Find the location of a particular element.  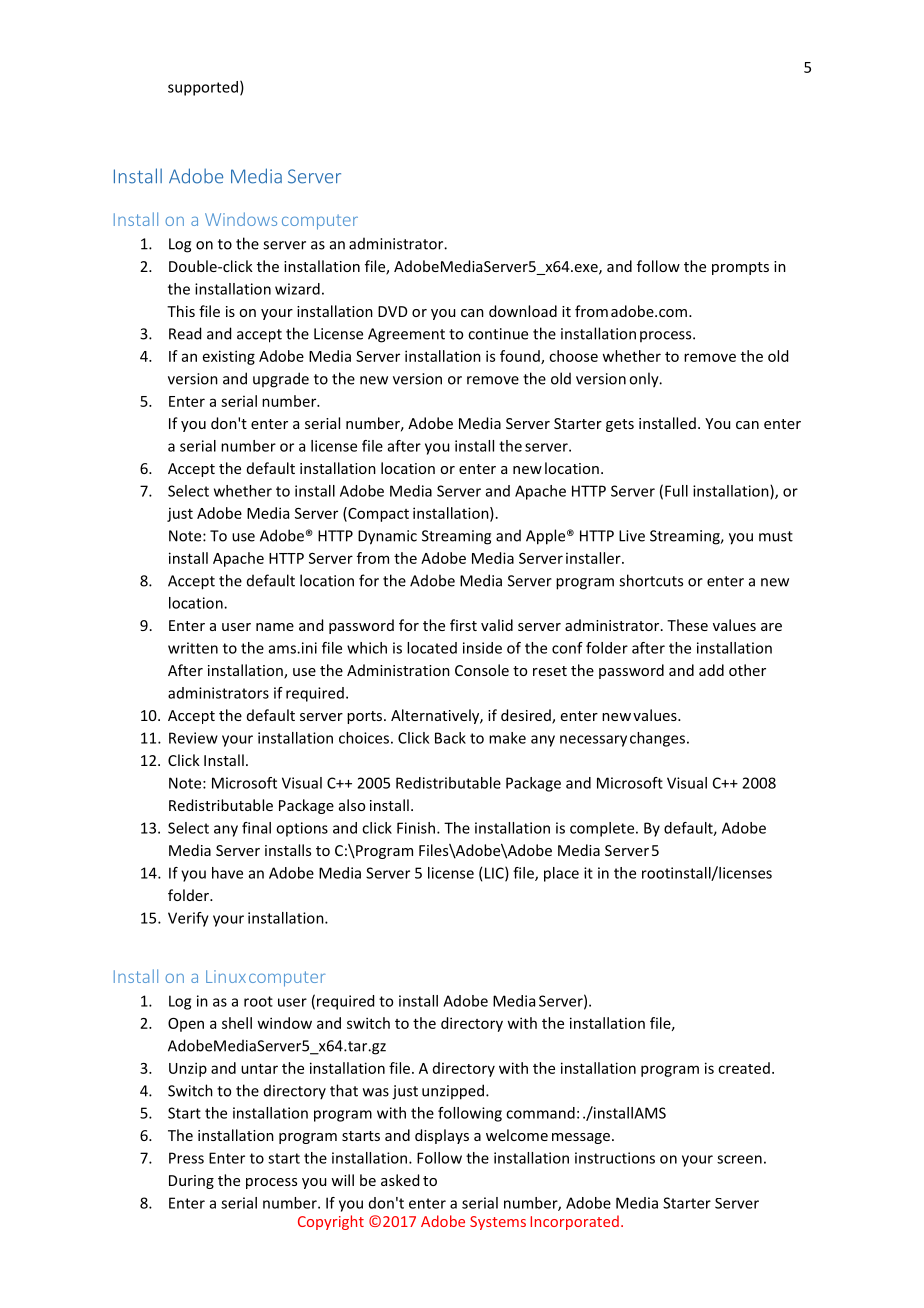

only is located at coordinates (645, 380).
